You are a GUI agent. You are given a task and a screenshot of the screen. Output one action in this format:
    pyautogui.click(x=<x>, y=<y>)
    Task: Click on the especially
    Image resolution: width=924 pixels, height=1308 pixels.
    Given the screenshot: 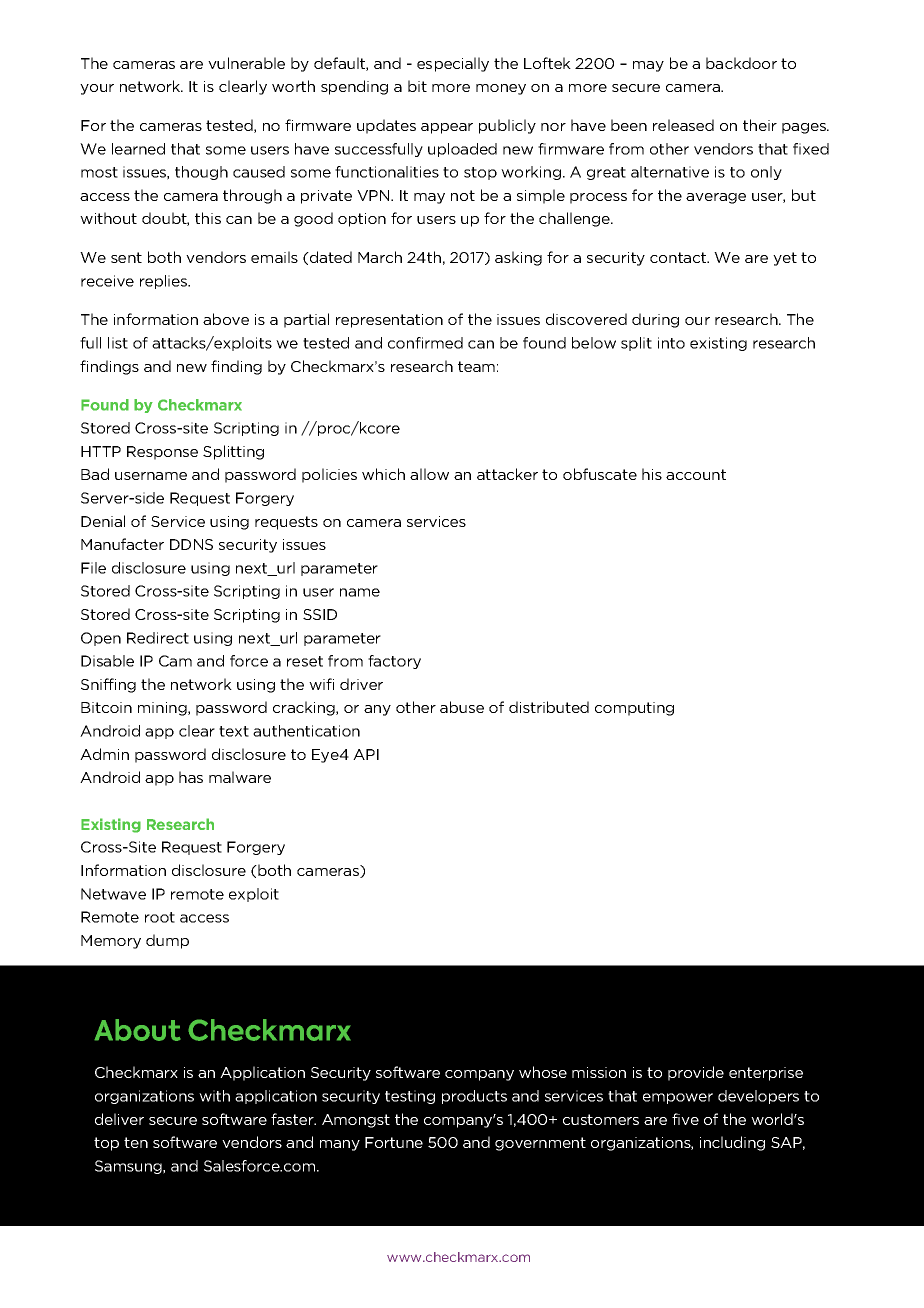 What is the action you would take?
    pyautogui.click(x=453, y=64)
